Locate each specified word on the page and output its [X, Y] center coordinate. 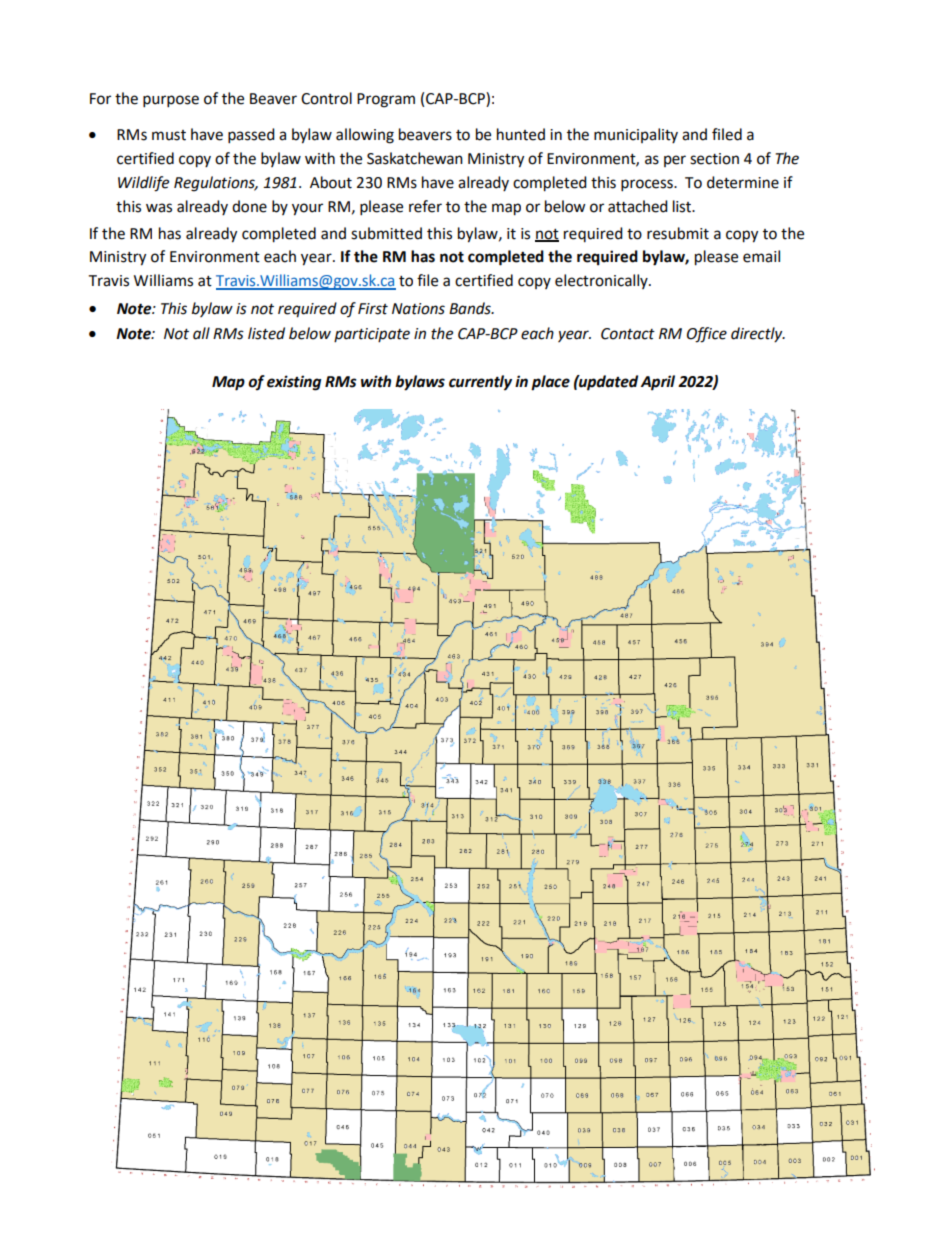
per [675, 161]
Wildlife [143, 184]
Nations [418, 309]
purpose [171, 101]
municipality [636, 135]
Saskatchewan [415, 158]
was [159, 208]
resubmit [678, 233]
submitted [386, 233]
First [373, 309]
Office [707, 335]
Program [386, 100]
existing [294, 383]
